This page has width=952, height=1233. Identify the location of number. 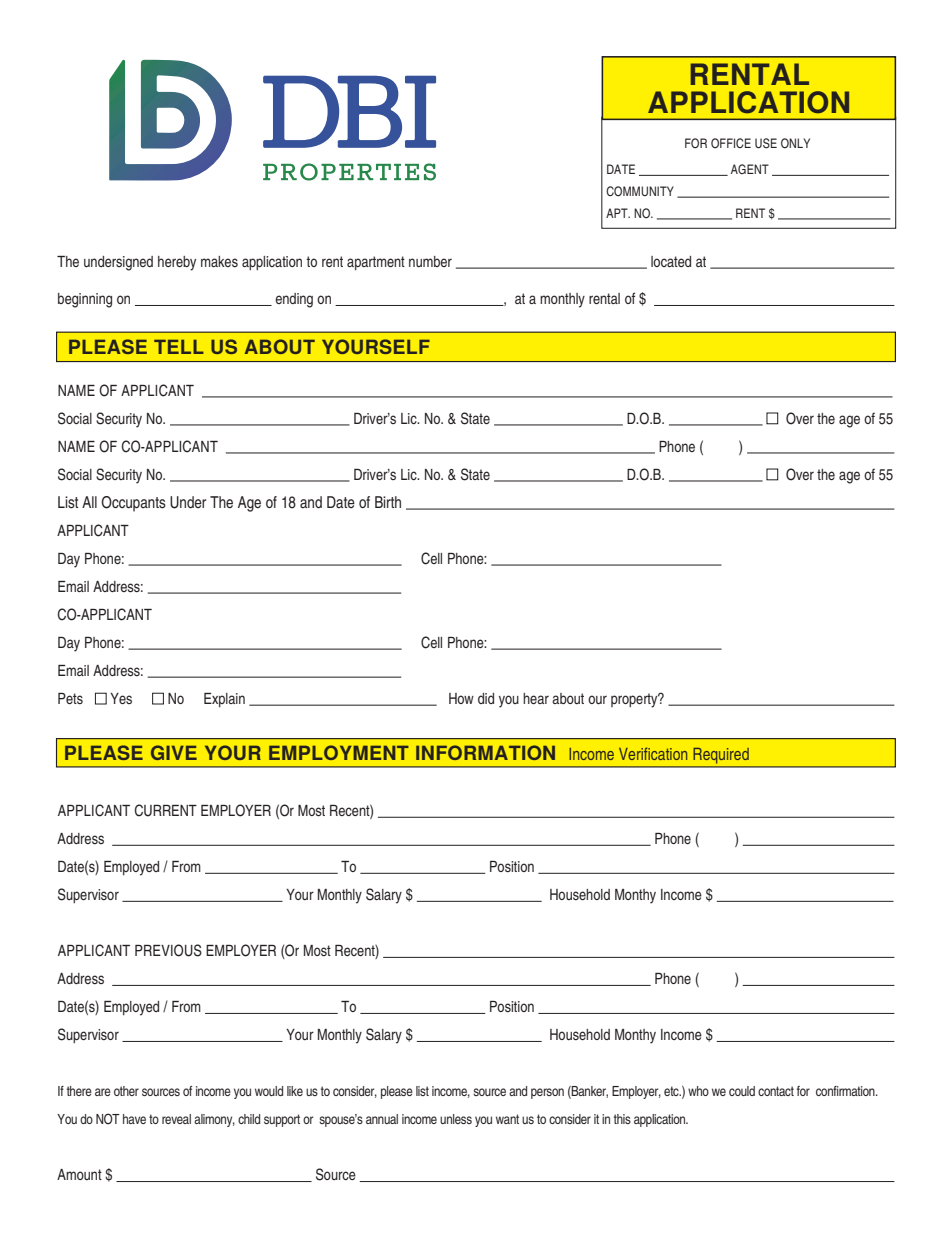
(430, 261).
